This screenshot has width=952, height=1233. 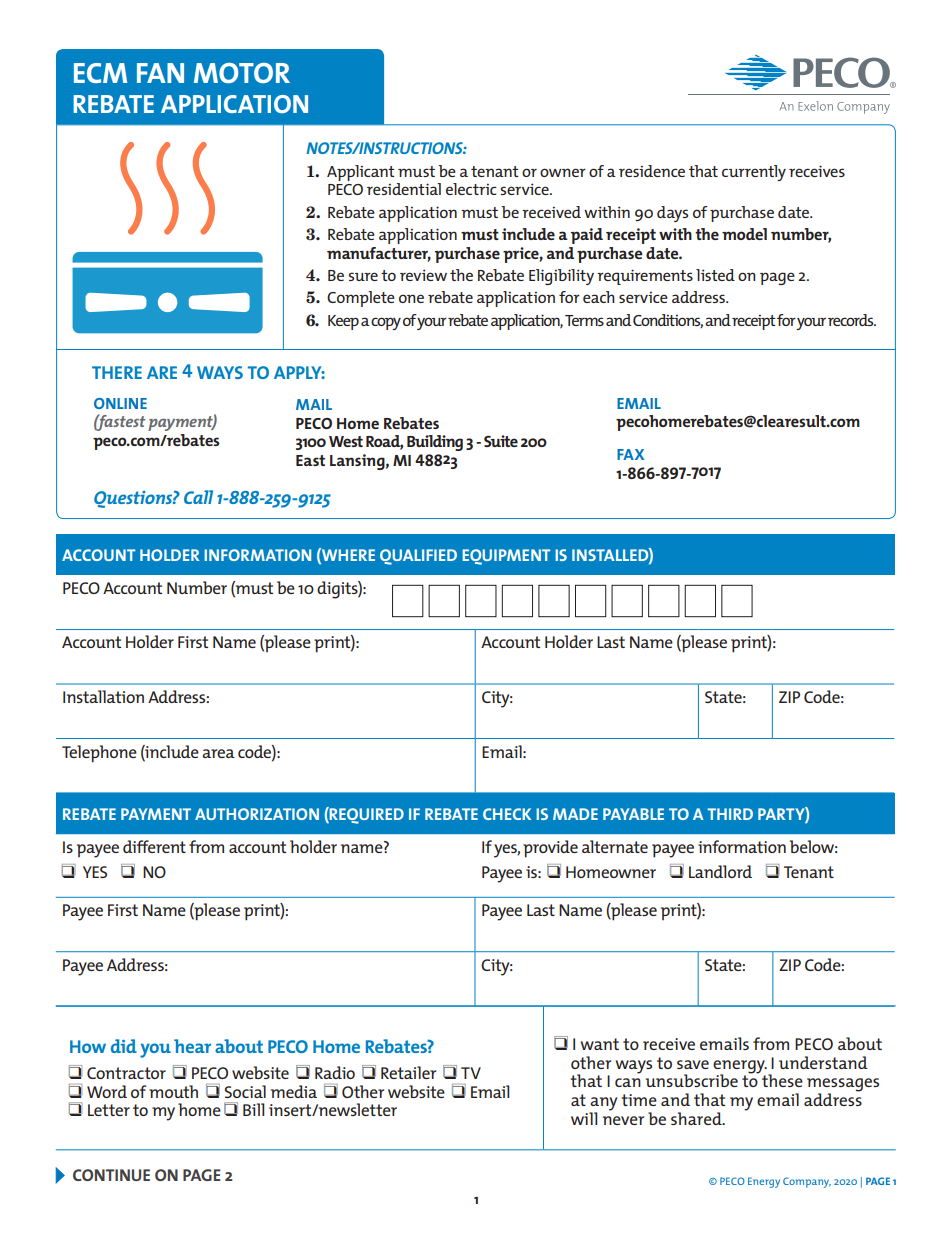 What do you see at coordinates (160, 73) in the screenshot?
I see `FAN` at bounding box center [160, 73].
